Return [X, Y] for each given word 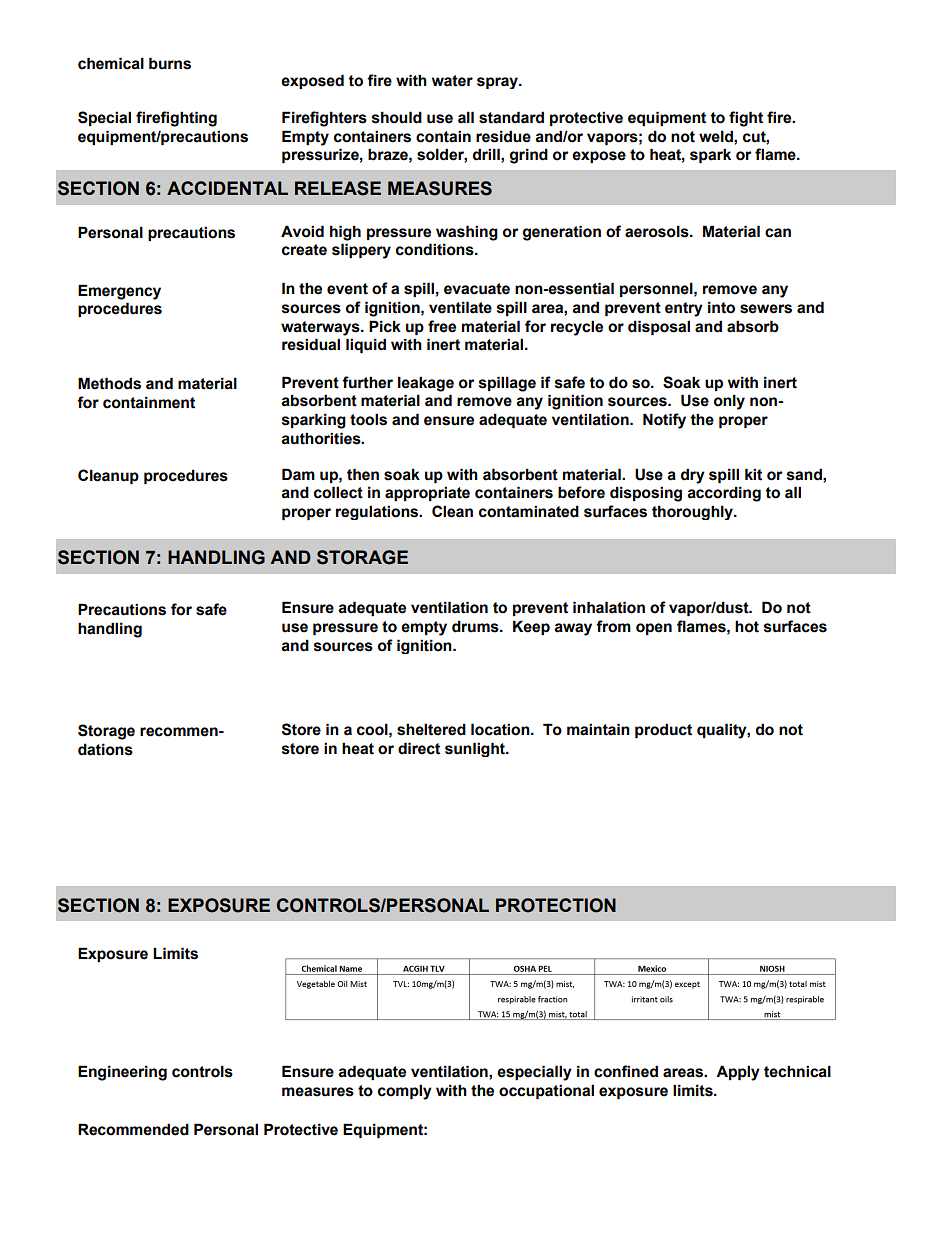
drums [476, 626]
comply [405, 1092]
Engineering [122, 1073]
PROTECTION [556, 905]
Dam [298, 474]
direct [419, 748]
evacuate [477, 289]
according [724, 494]
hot [747, 626]
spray [498, 83]
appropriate [427, 493]
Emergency [119, 292]
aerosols [658, 231]
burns [170, 63]
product [663, 730]
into [721, 307]
